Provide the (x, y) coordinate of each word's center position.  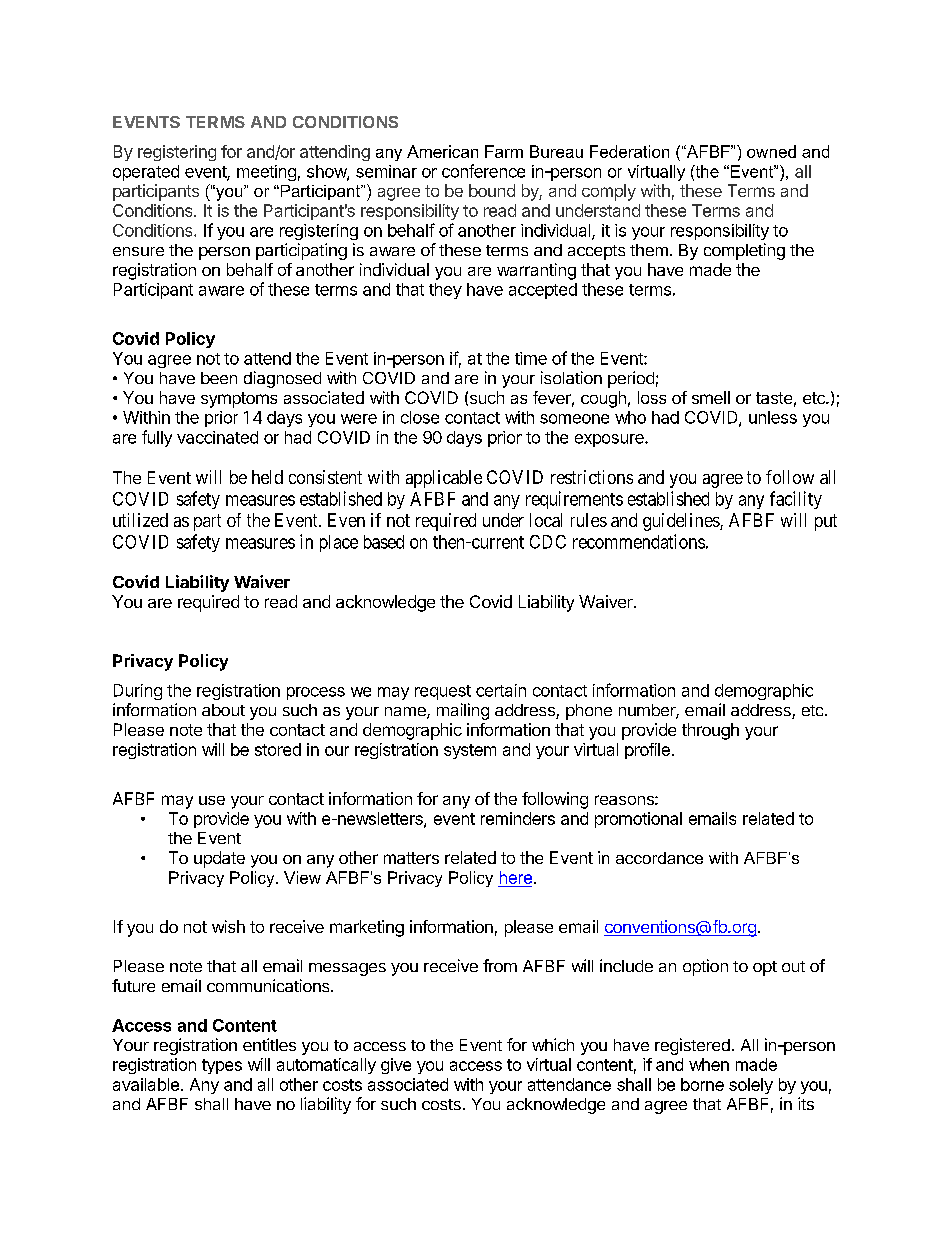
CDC (548, 542)
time (531, 358)
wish (228, 926)
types (222, 1066)
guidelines (682, 522)
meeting (266, 173)
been (219, 378)
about (223, 710)
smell (711, 397)
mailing (463, 711)
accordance (659, 858)
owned (771, 151)
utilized (140, 520)
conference (483, 171)
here (515, 879)
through (710, 731)
